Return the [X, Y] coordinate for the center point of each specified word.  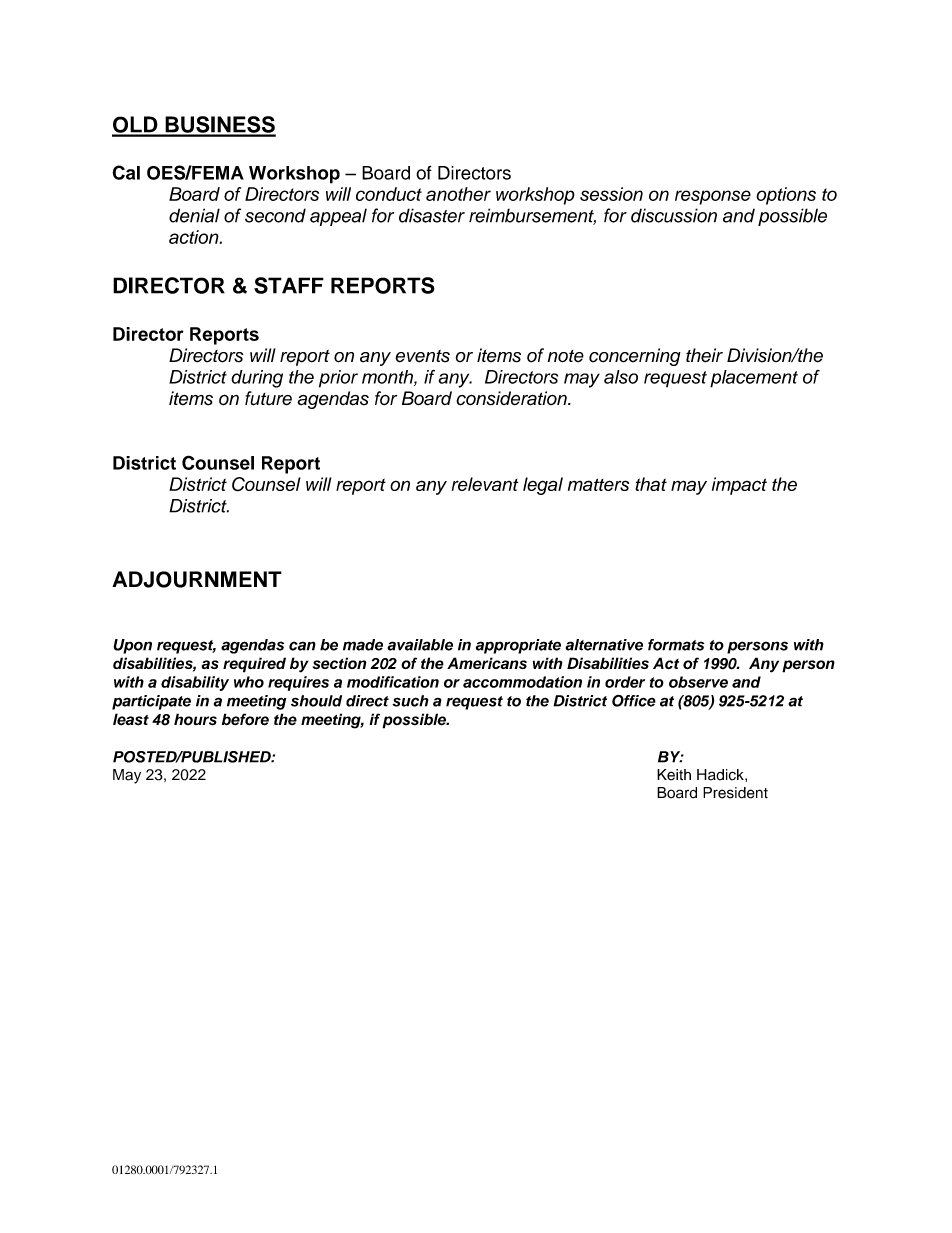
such [410, 701]
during [257, 379]
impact [739, 486]
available [420, 645]
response [713, 197]
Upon [132, 646]
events [423, 356]
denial [194, 215]
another [458, 194]
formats [676, 645]
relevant [485, 484]
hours [195, 719]
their [704, 355]
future [268, 398]
